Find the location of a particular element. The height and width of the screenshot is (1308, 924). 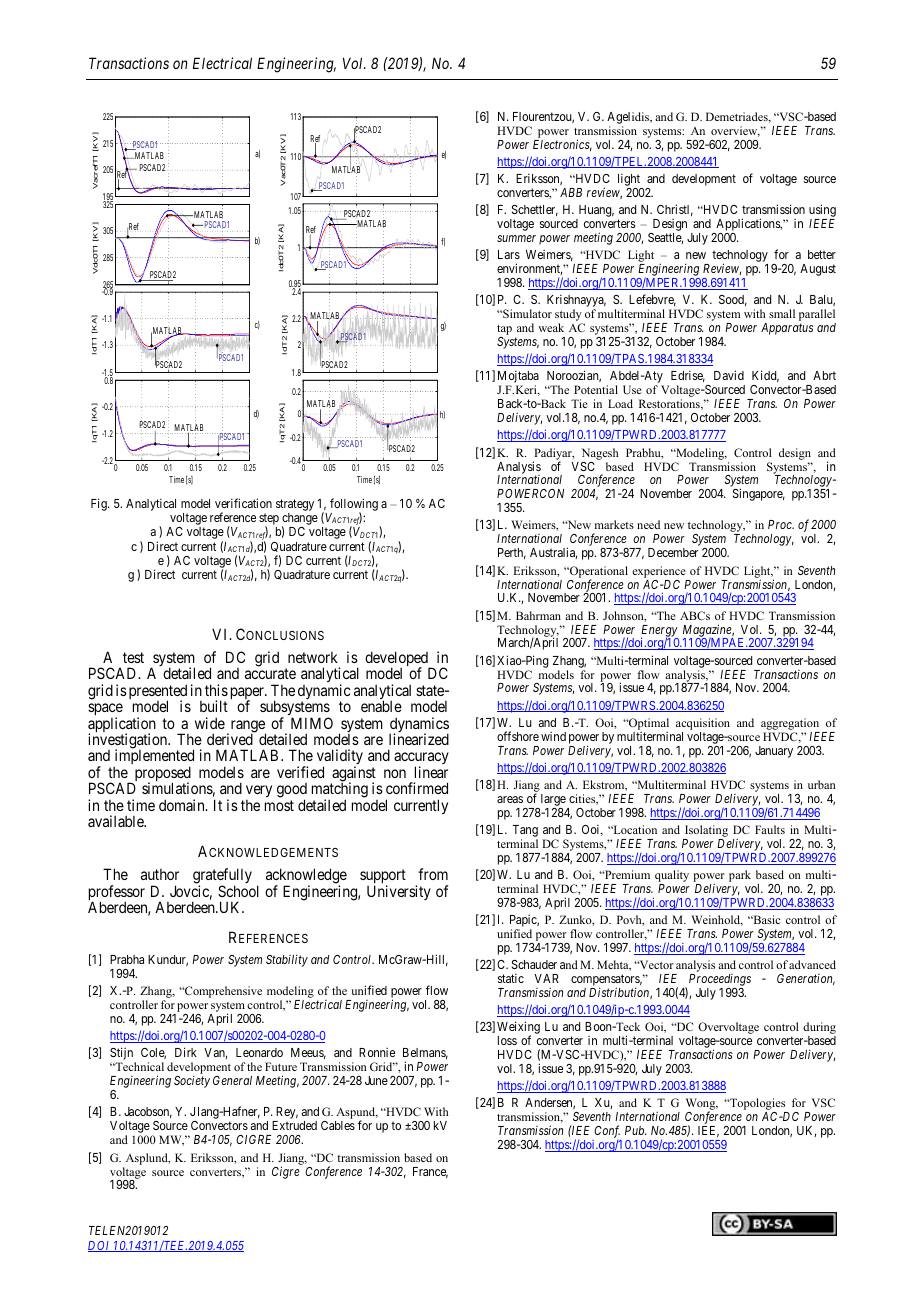

domain is located at coordinates (183, 805).
